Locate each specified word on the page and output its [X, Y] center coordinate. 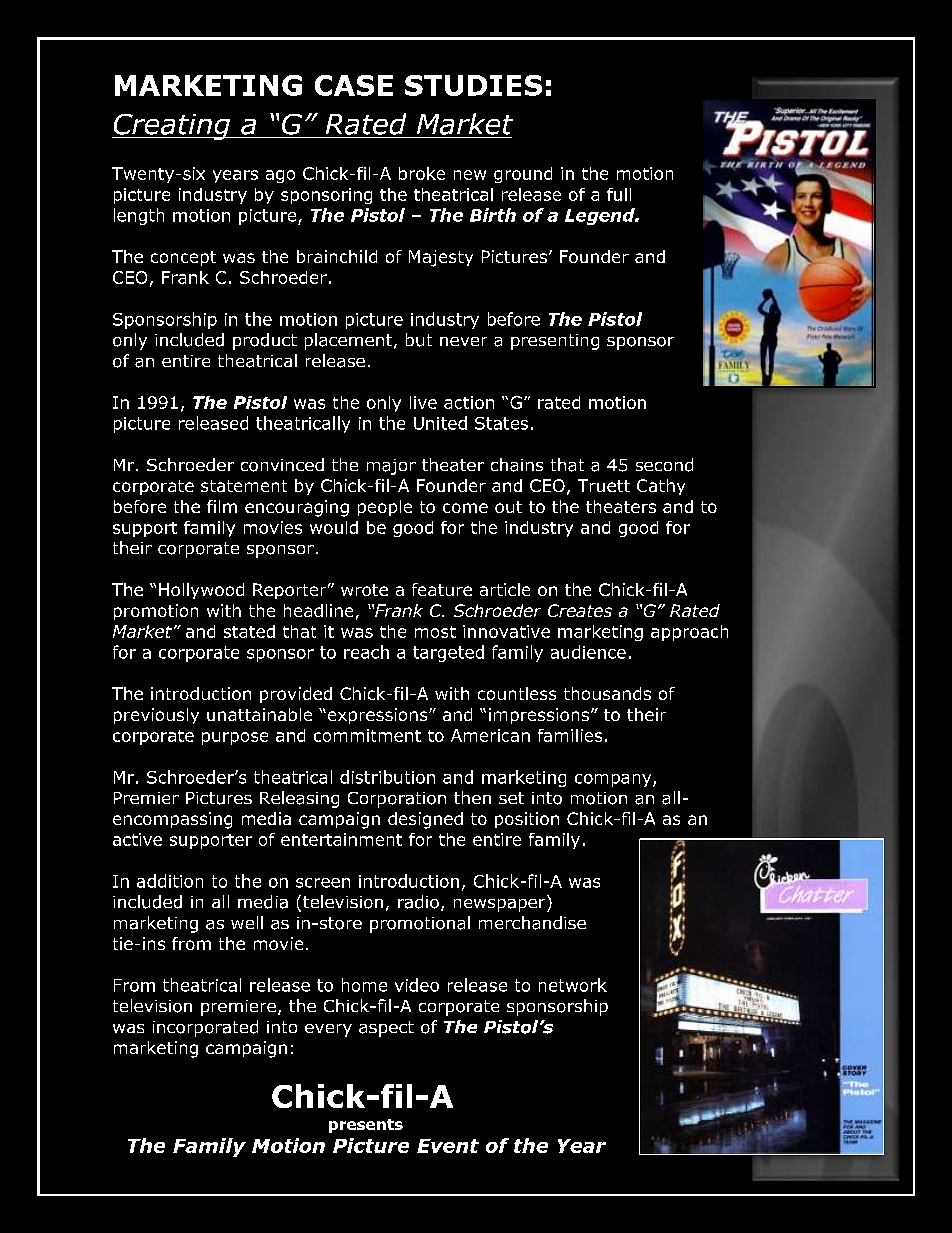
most [435, 632]
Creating [172, 127]
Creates [580, 610]
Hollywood [201, 591]
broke [422, 173]
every [328, 1030]
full [619, 194]
